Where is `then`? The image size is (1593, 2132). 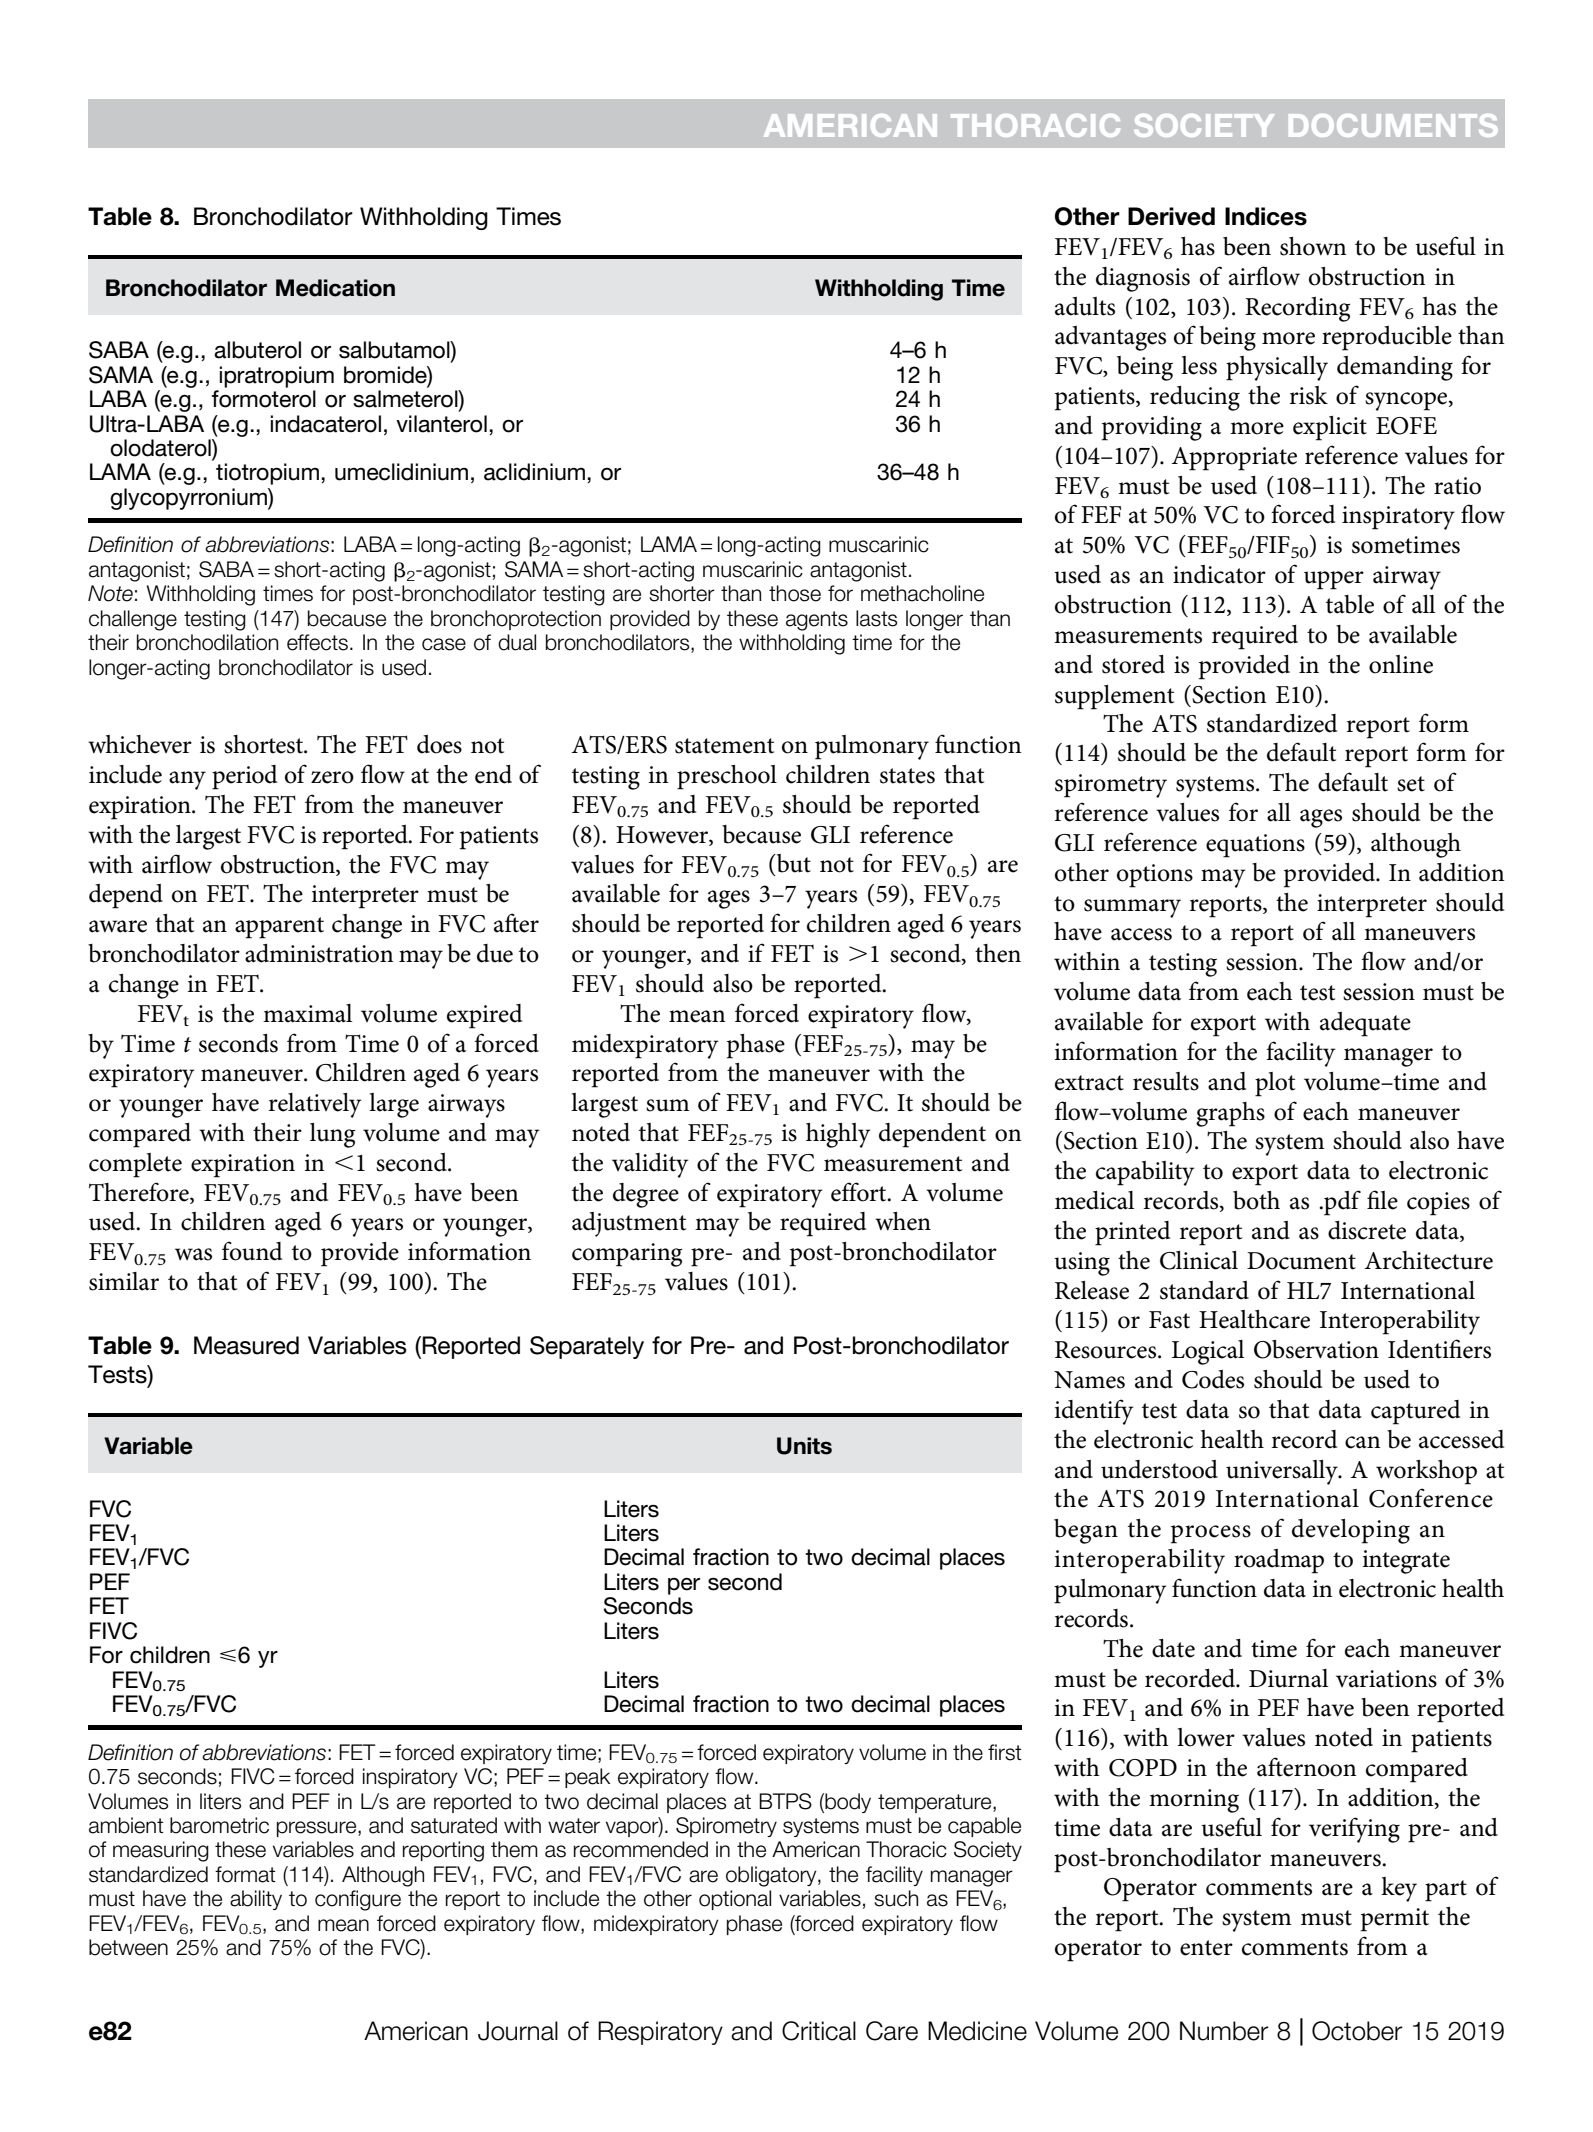 then is located at coordinates (998, 953).
